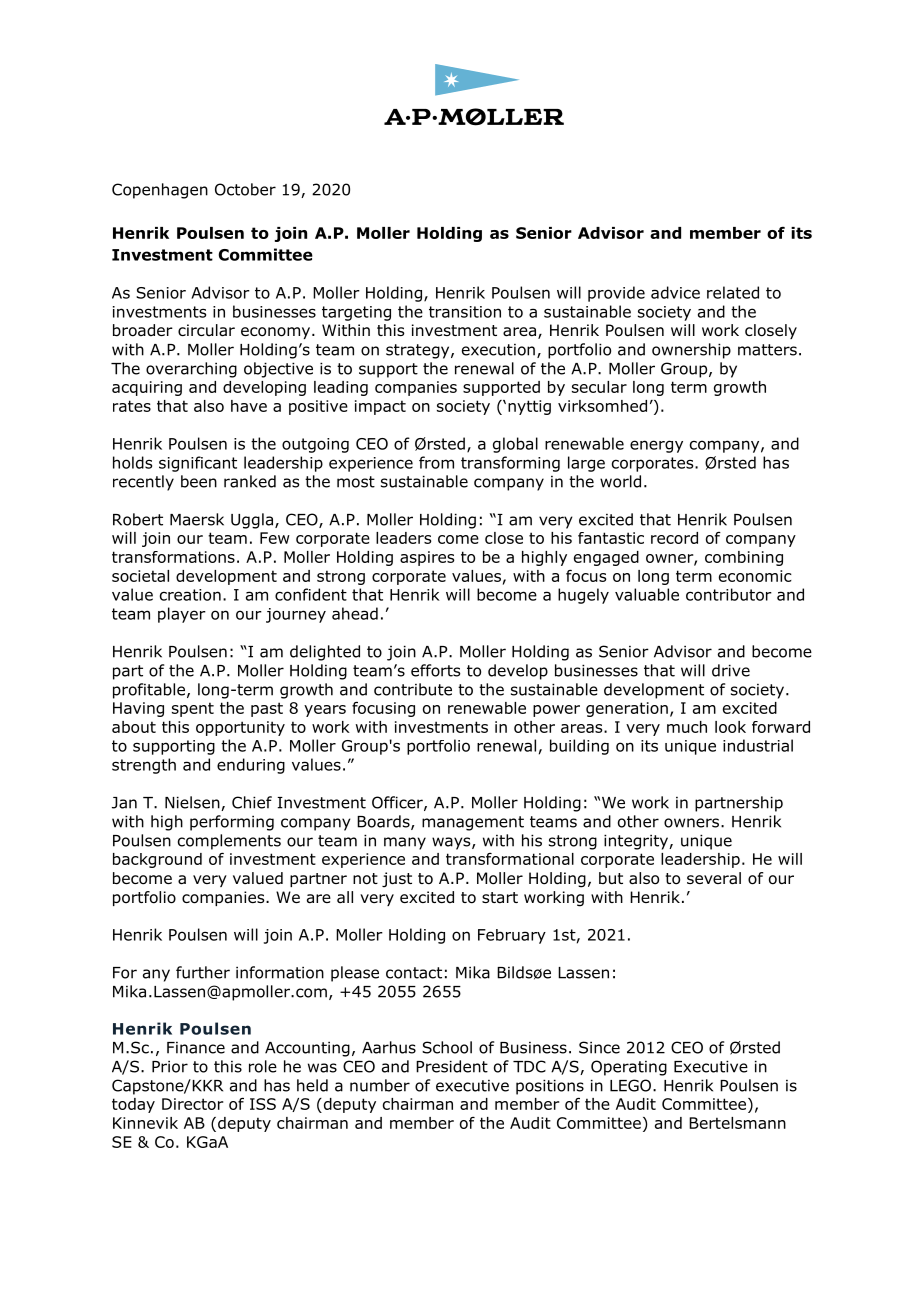 The width and height of the page is (924, 1308). What do you see at coordinates (731, 670) in the page?
I see `drive` at bounding box center [731, 670].
